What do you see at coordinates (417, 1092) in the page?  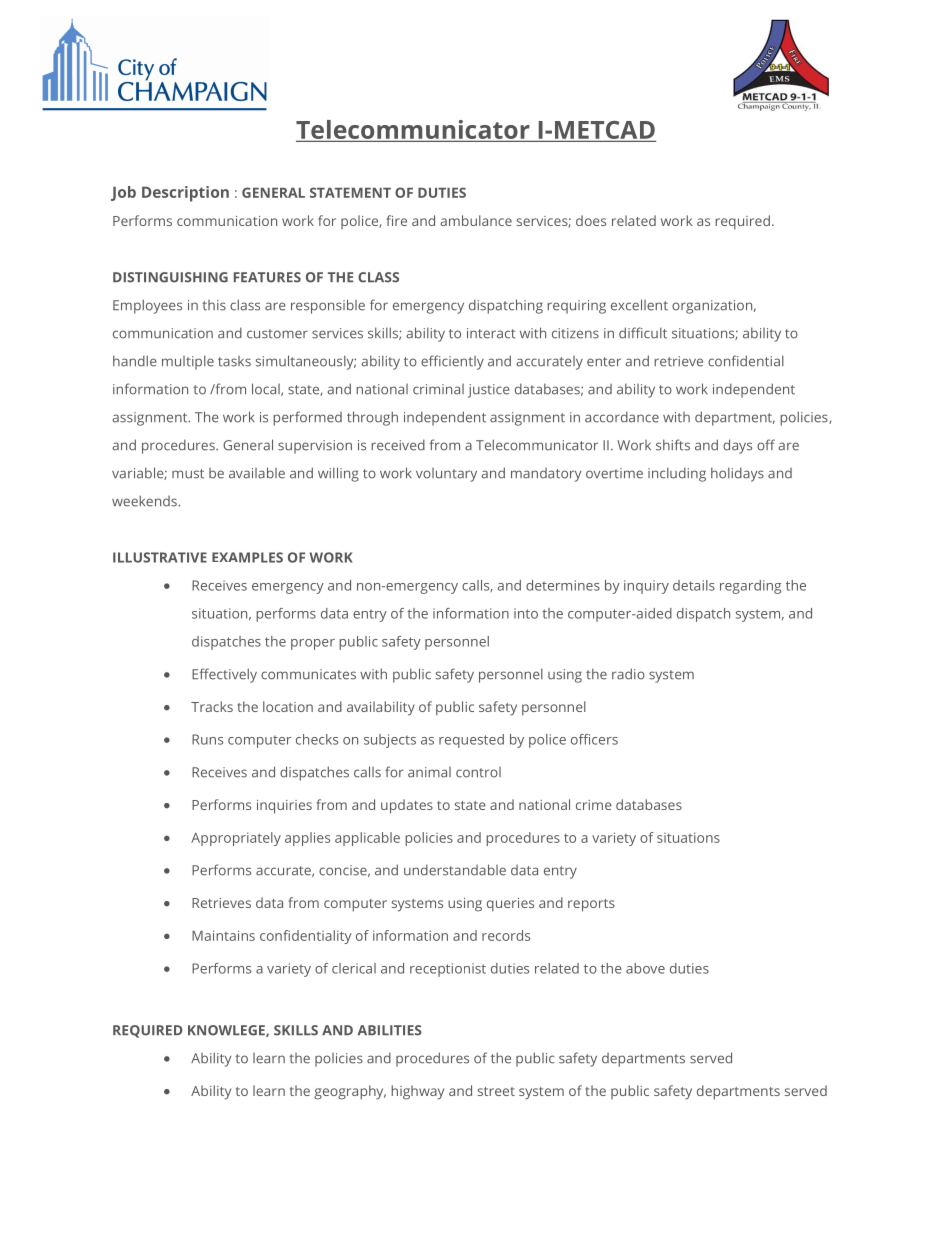 I see `highway` at bounding box center [417, 1092].
